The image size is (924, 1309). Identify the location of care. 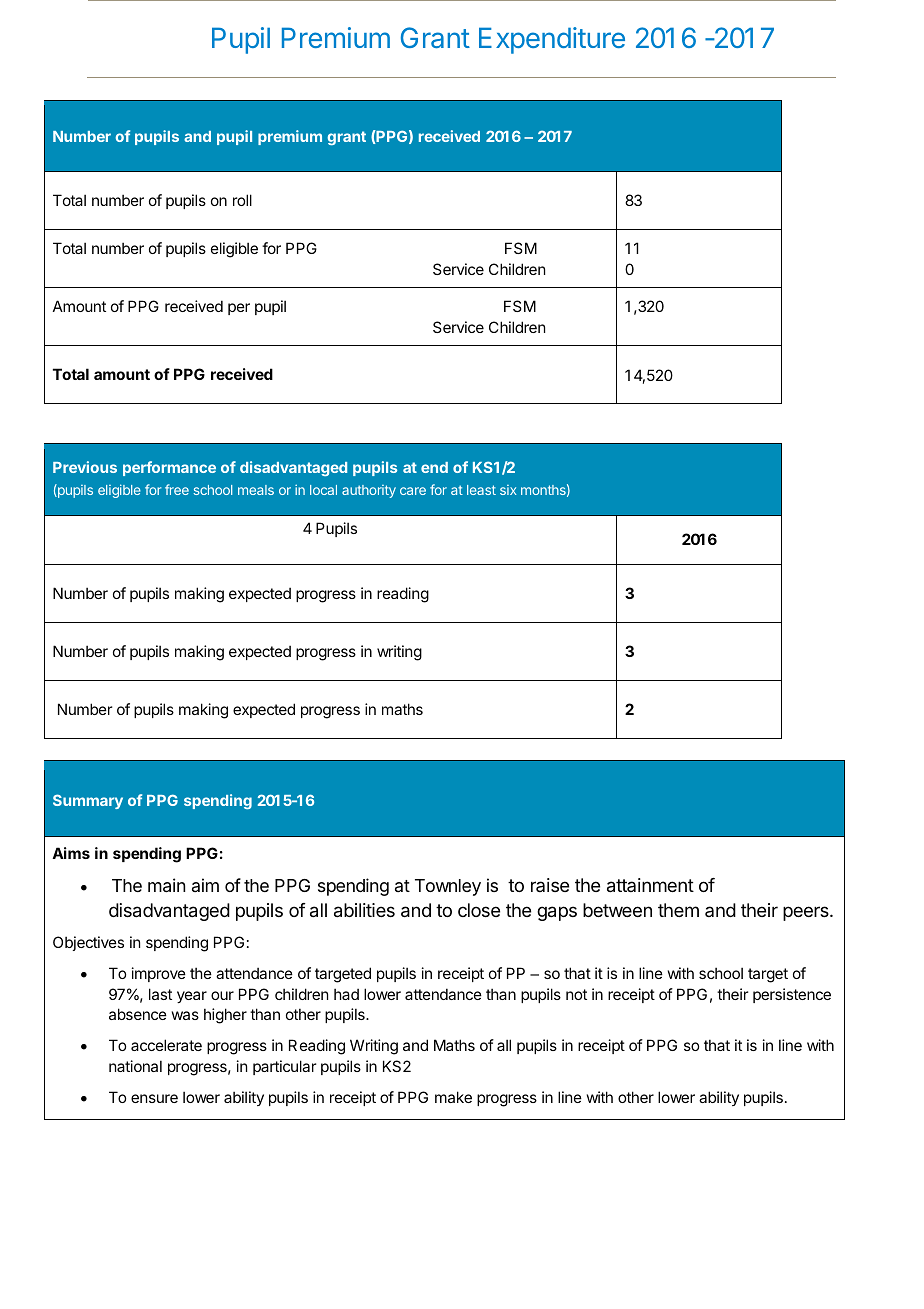
(413, 491).
